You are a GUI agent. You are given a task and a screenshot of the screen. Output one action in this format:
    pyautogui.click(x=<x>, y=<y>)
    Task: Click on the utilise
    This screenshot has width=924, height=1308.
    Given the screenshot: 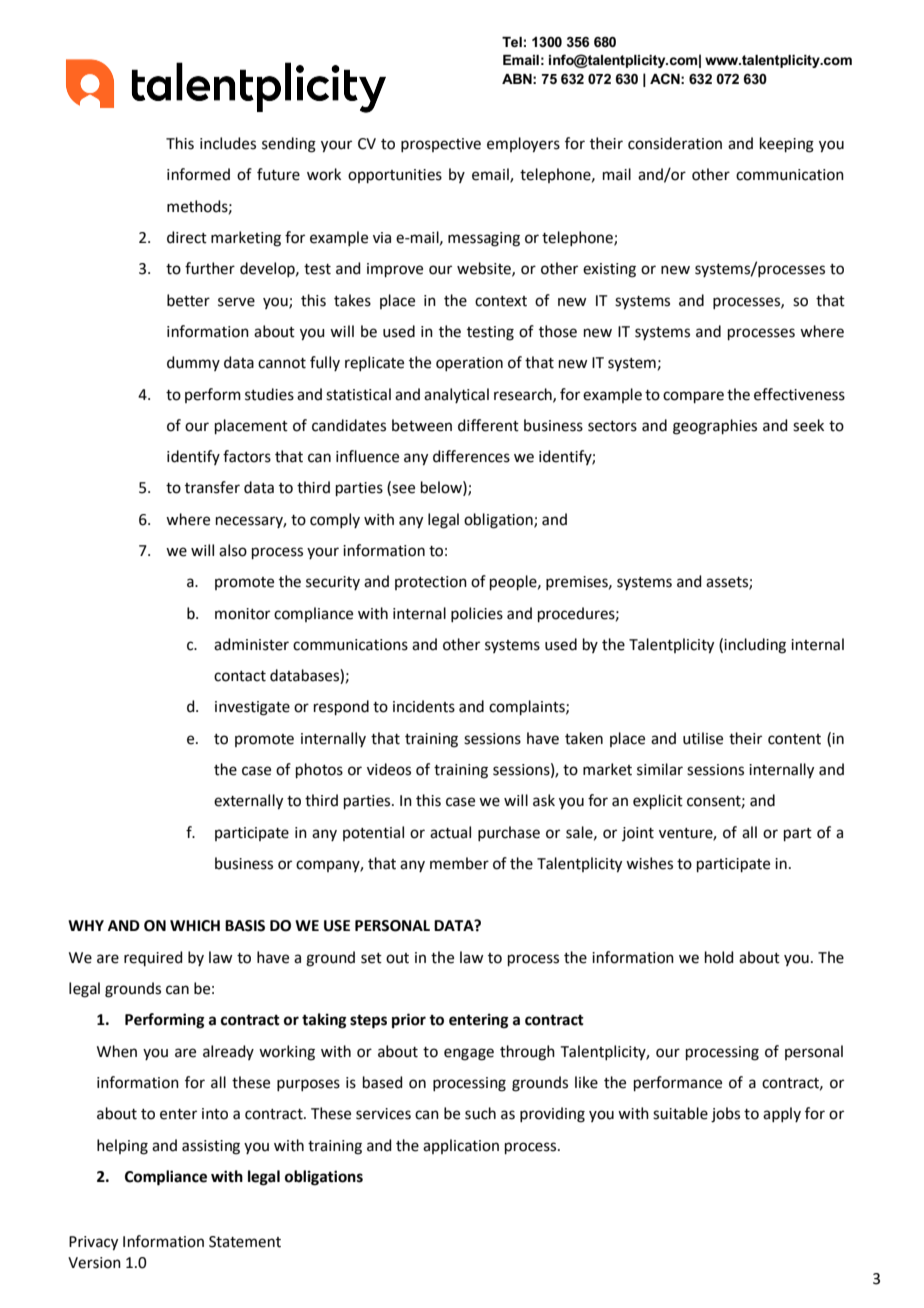 What is the action you would take?
    pyautogui.click(x=703, y=738)
